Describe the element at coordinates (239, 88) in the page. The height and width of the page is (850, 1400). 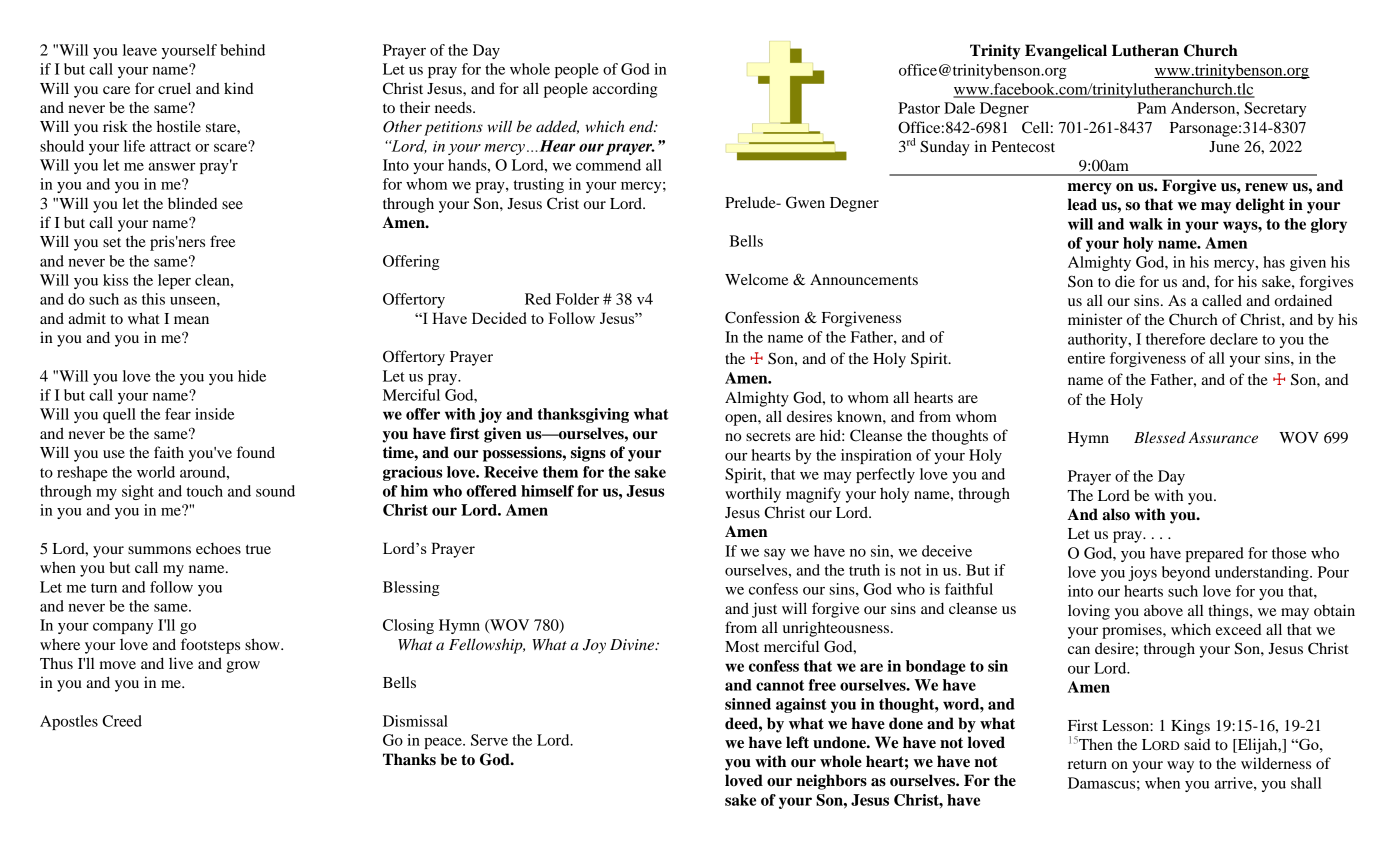
I see `kind` at that location.
